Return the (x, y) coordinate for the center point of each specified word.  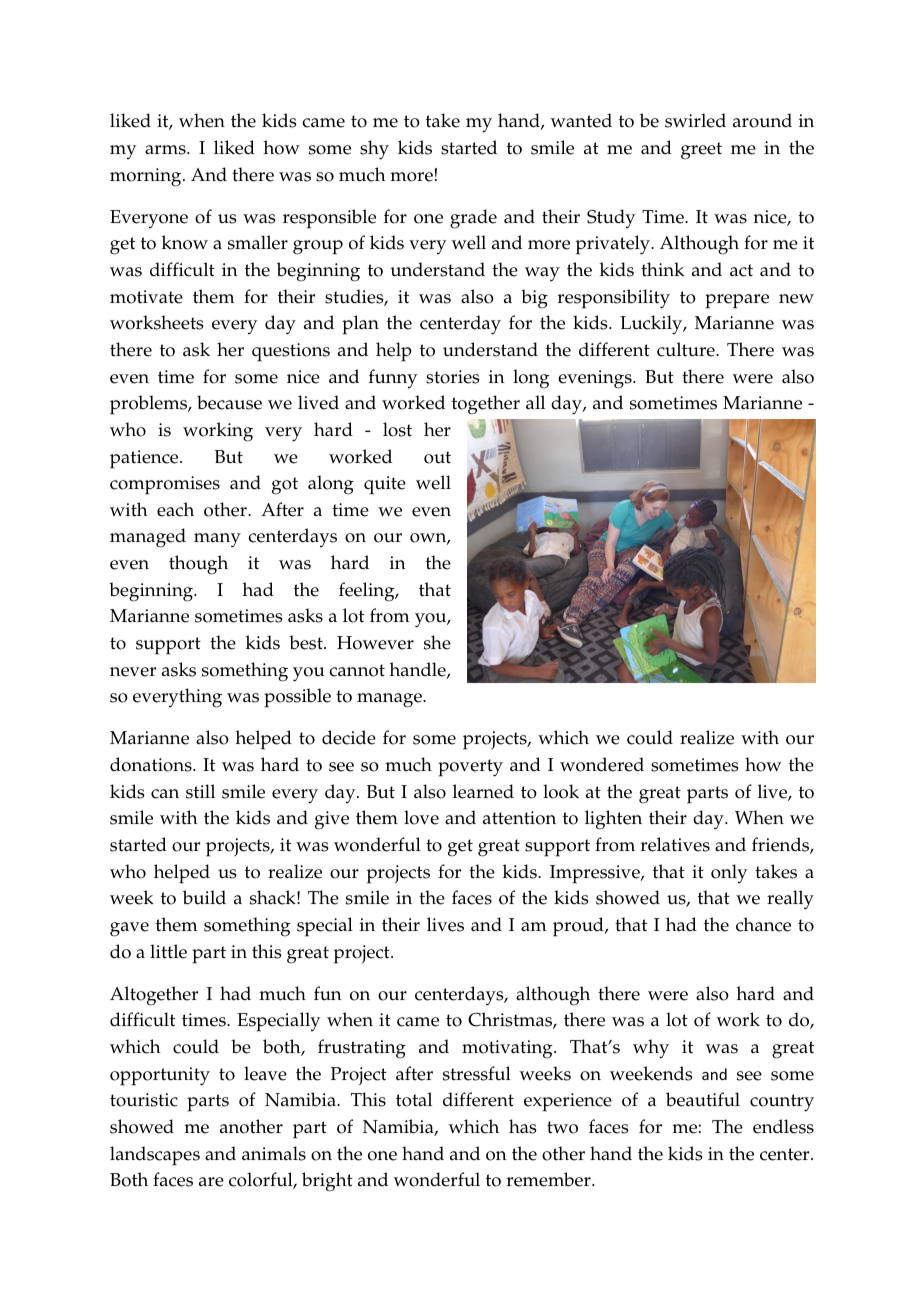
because (229, 402)
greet (701, 151)
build (204, 897)
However (375, 643)
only (729, 874)
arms (166, 150)
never (133, 672)
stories (453, 377)
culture (687, 349)
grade (473, 219)
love (421, 817)
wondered (602, 764)
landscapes (155, 1156)
